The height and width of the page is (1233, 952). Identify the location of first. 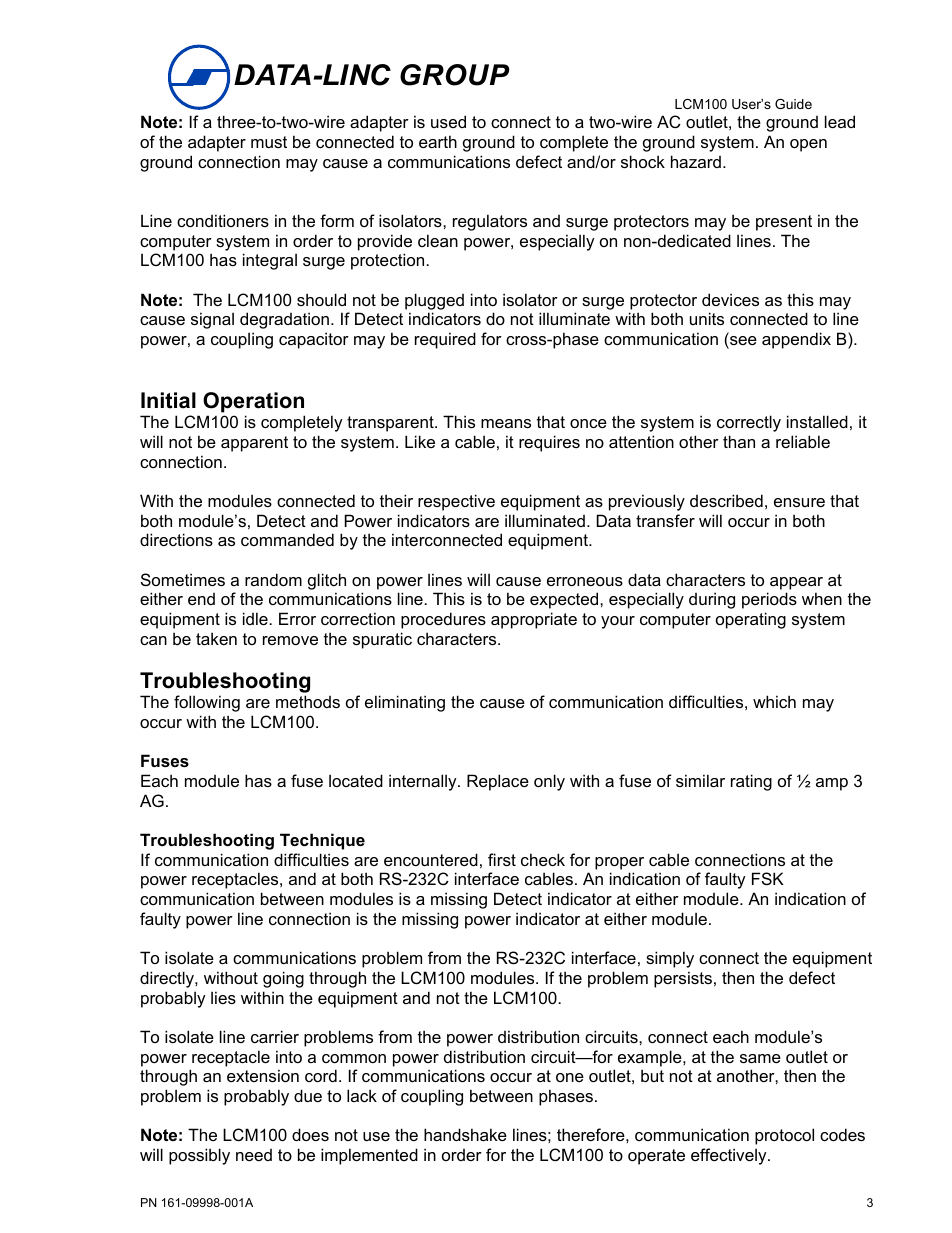
(502, 859).
